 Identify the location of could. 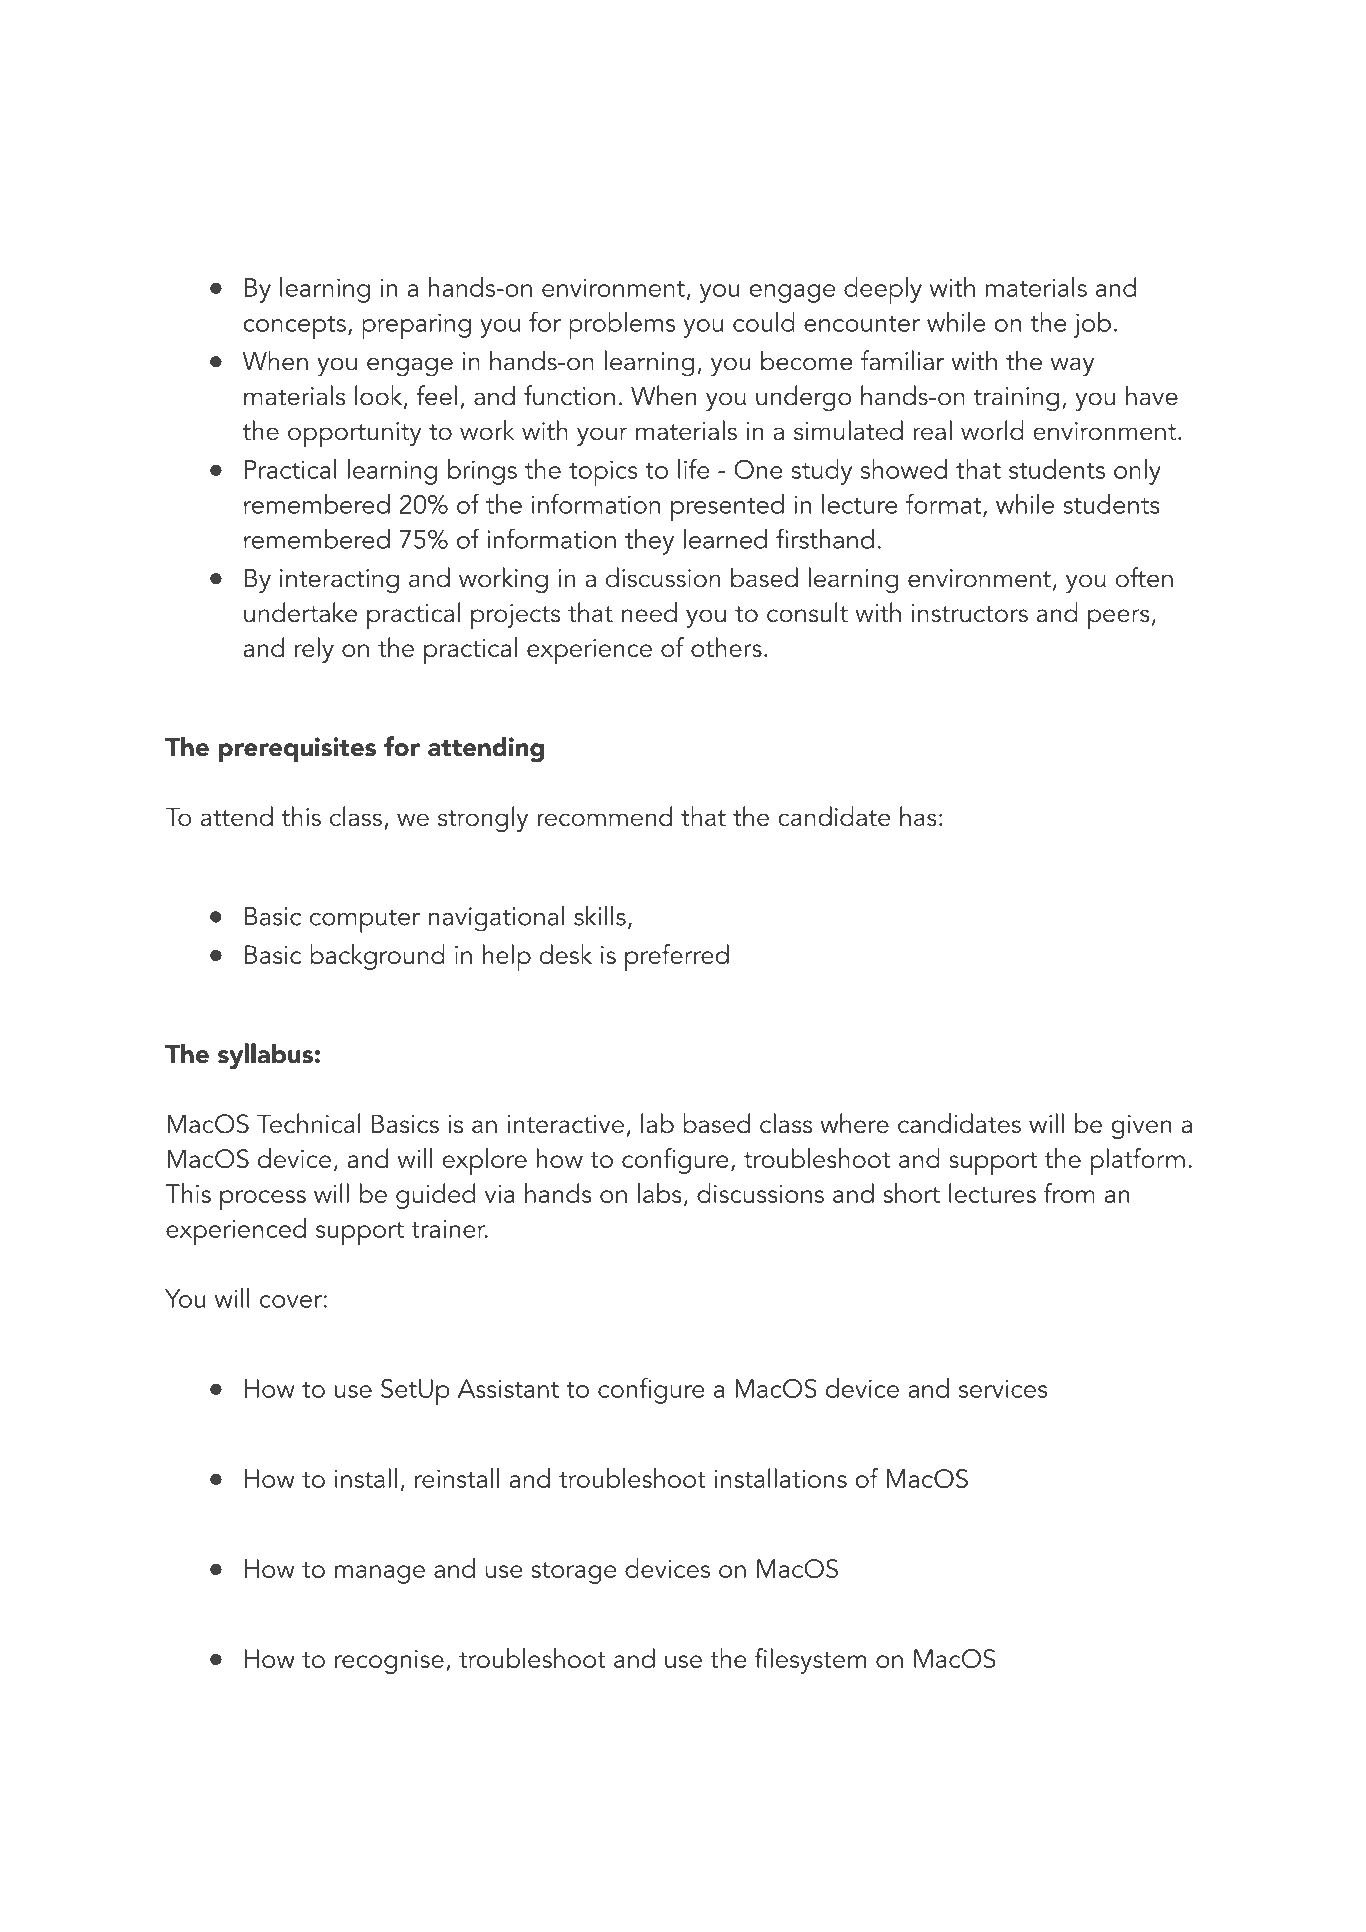
(764, 322).
